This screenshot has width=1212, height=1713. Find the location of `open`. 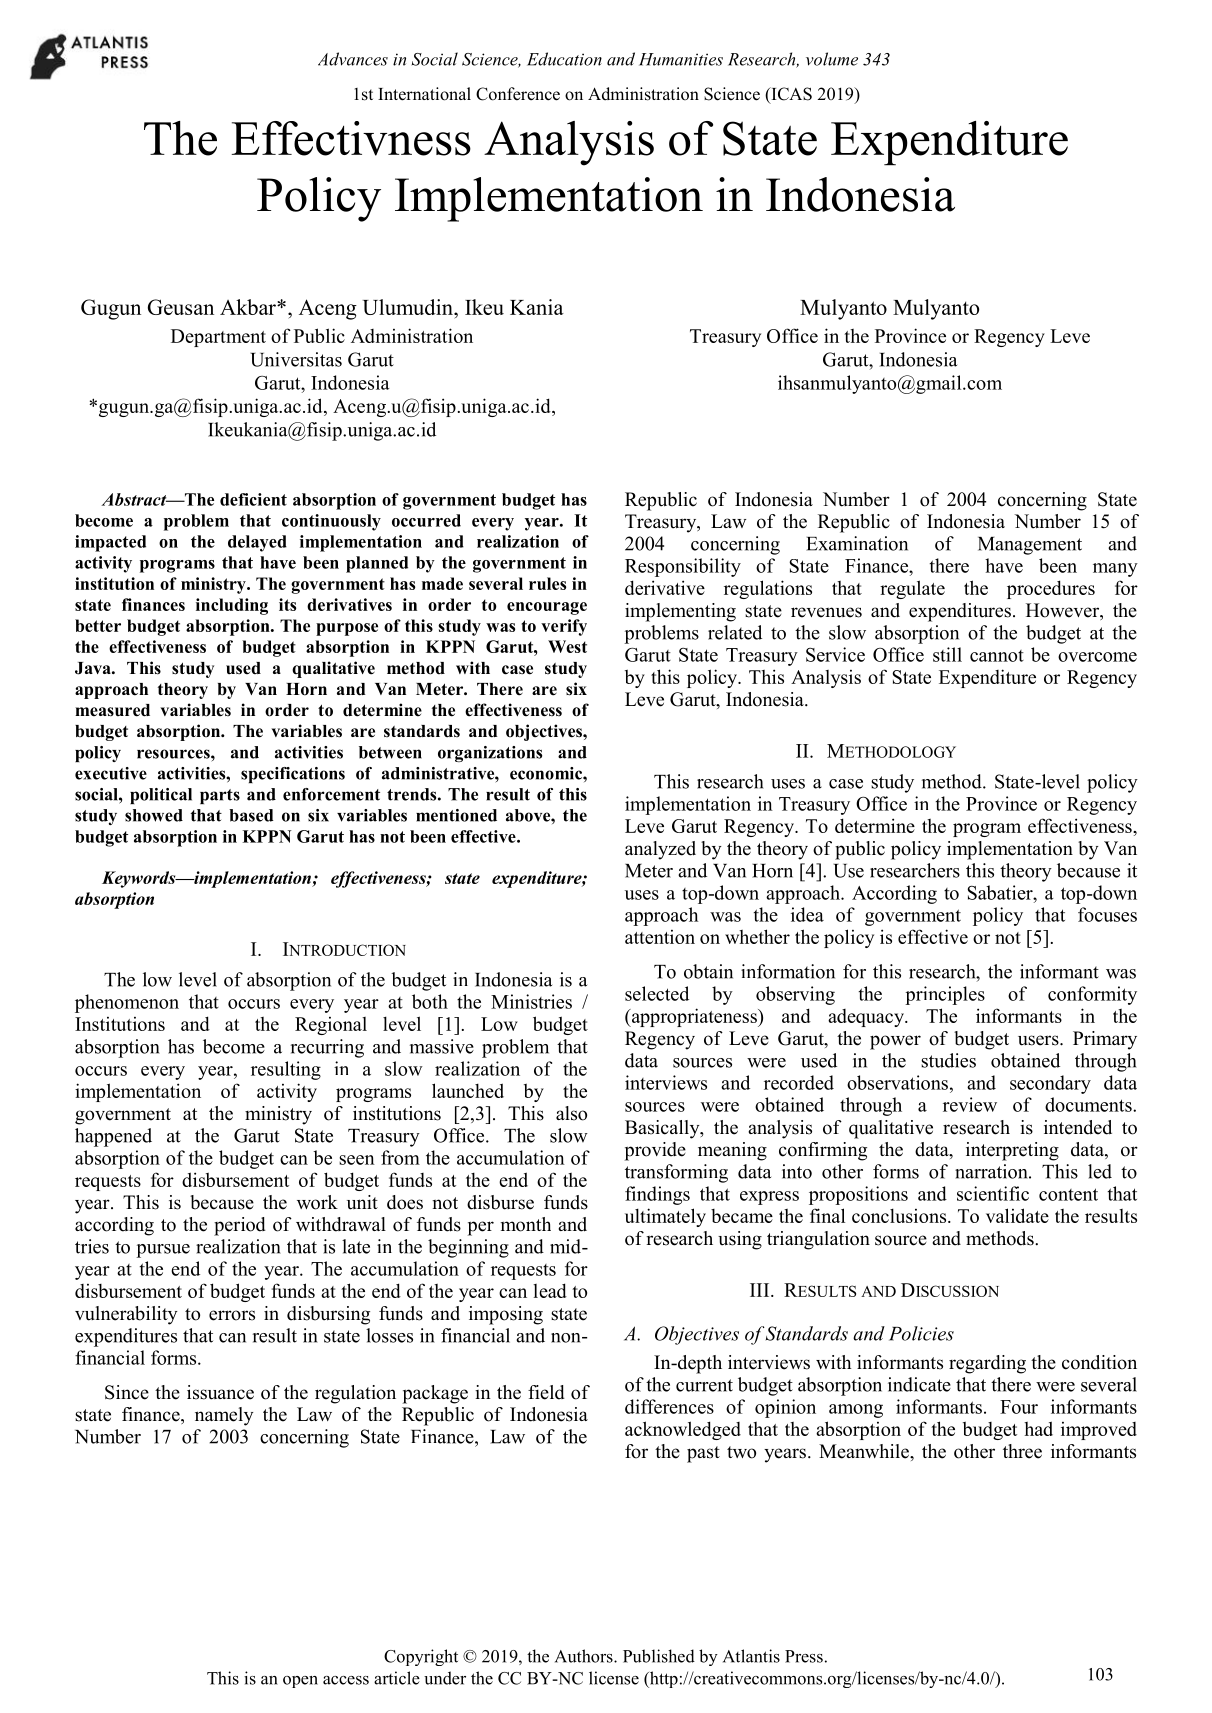

open is located at coordinates (300, 1682).
